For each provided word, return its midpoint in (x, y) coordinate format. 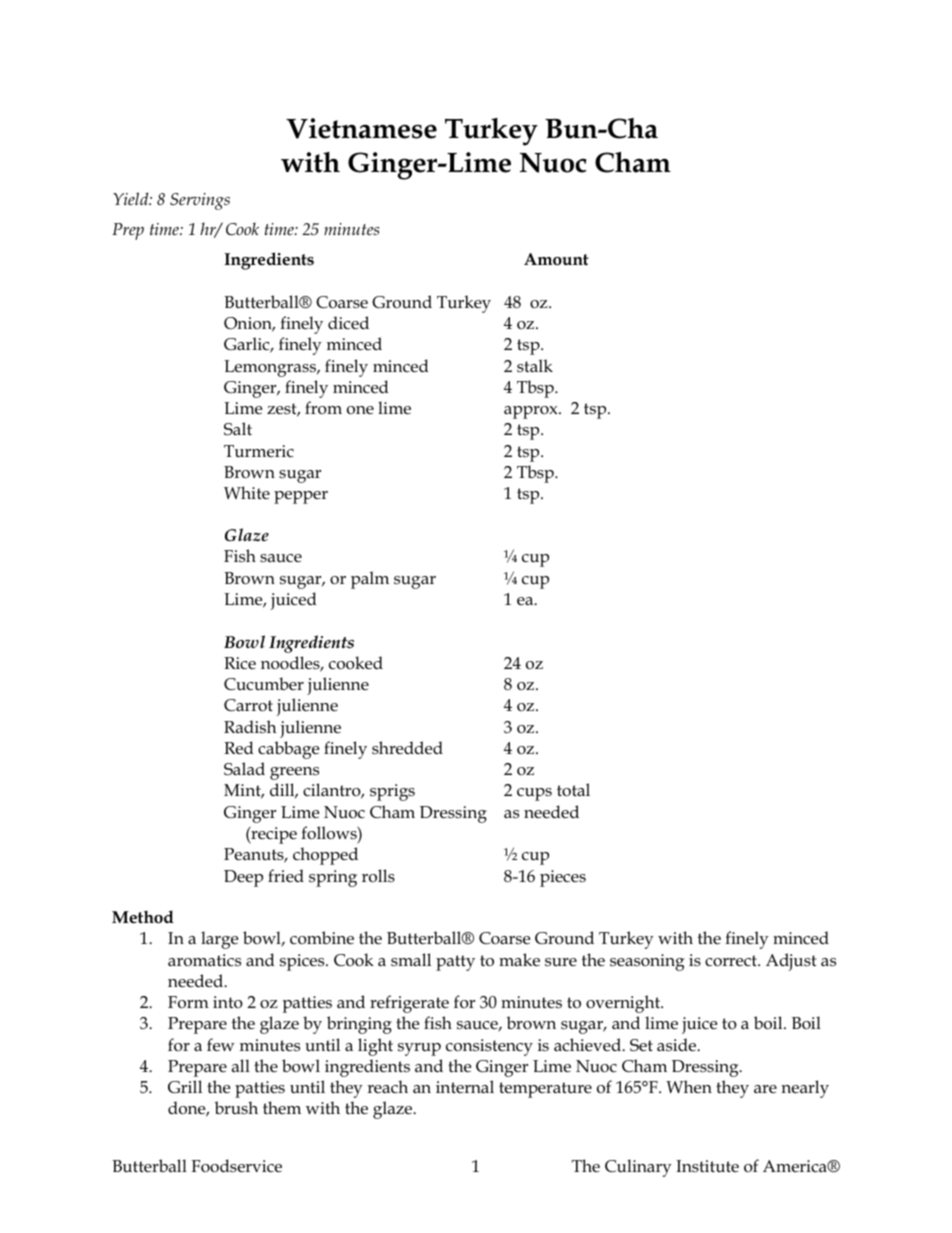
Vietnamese (361, 128)
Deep (243, 878)
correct (732, 961)
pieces (563, 878)
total (573, 790)
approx (532, 412)
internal (465, 1086)
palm (370, 580)
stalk (535, 365)
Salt (238, 429)
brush (236, 1107)
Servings (200, 201)
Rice (240, 663)
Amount (556, 259)
